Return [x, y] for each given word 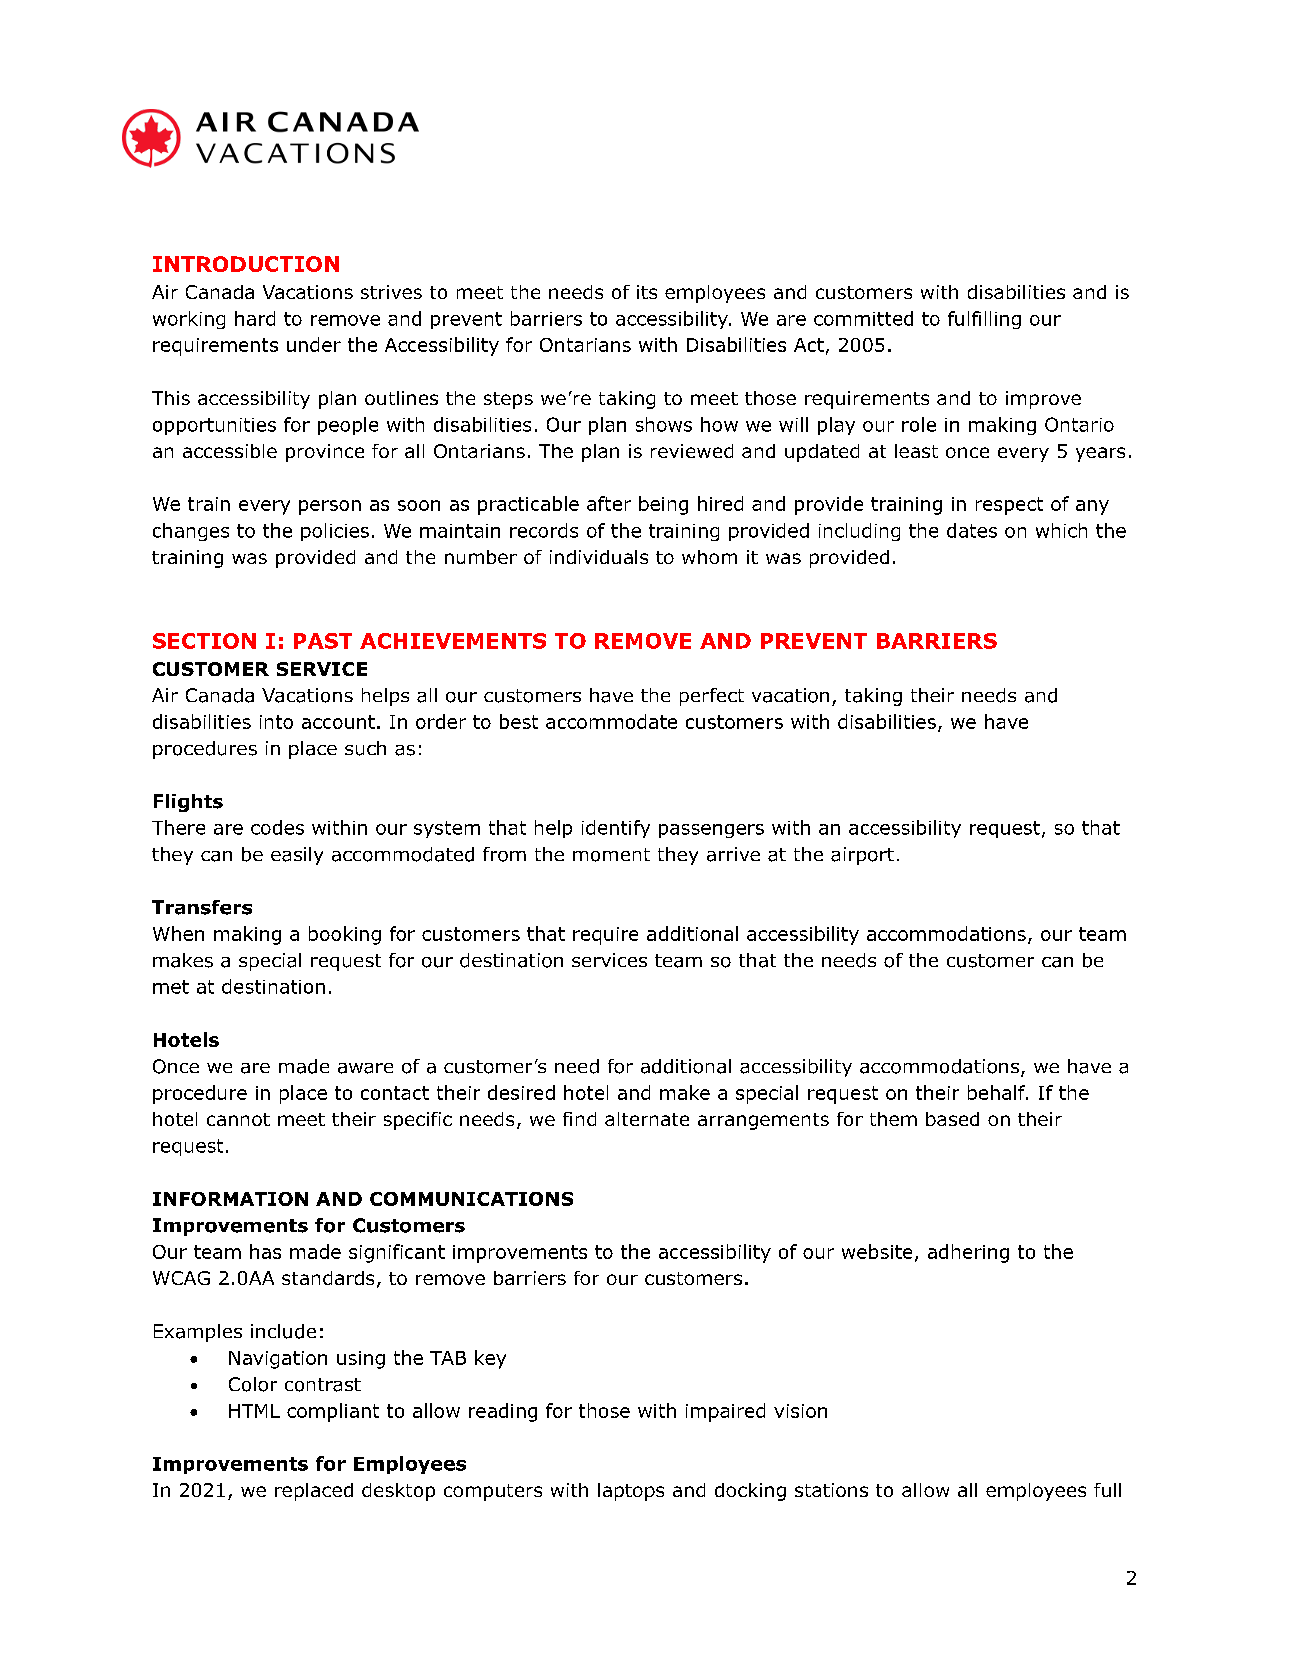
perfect [712, 697]
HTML [254, 1411]
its [647, 292]
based [952, 1119]
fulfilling [984, 320]
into [276, 722]
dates [972, 530]
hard [255, 318]
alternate [647, 1119]
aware [365, 1068]
